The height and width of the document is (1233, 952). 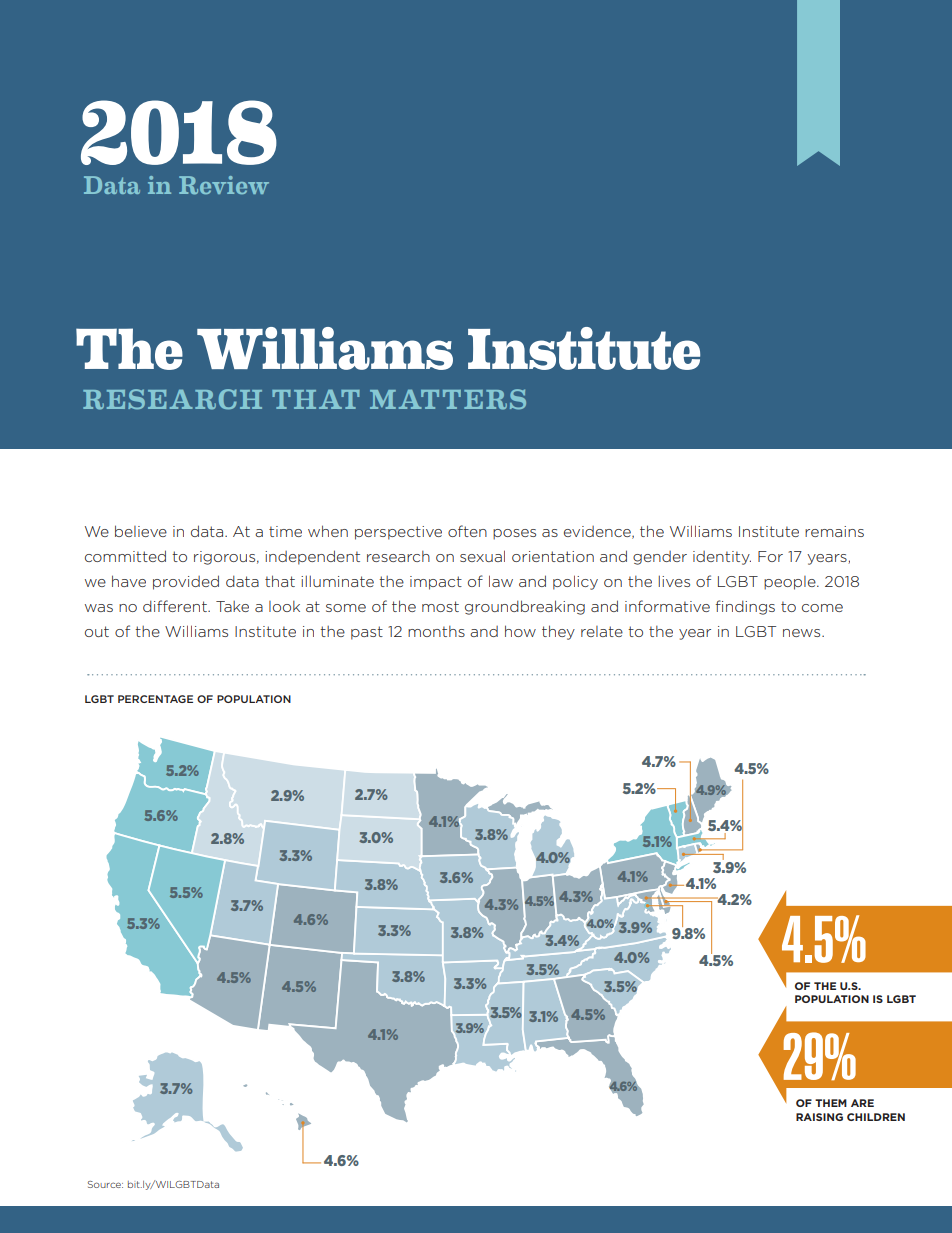 What do you see at coordinates (448, 399) in the document?
I see `MATTERS` at bounding box center [448, 399].
